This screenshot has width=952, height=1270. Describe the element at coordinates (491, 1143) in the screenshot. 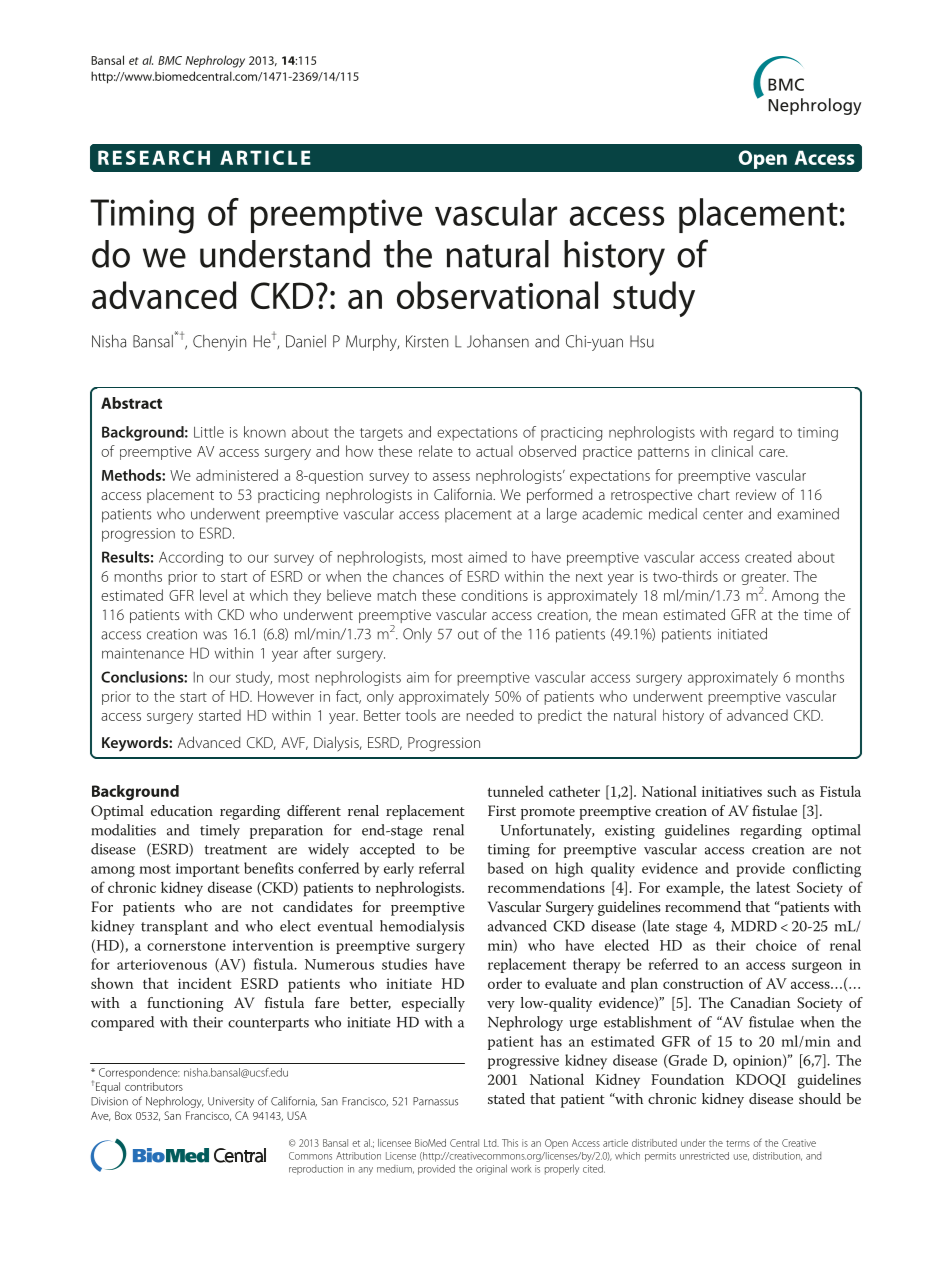

I see `Ltd` at that location.
